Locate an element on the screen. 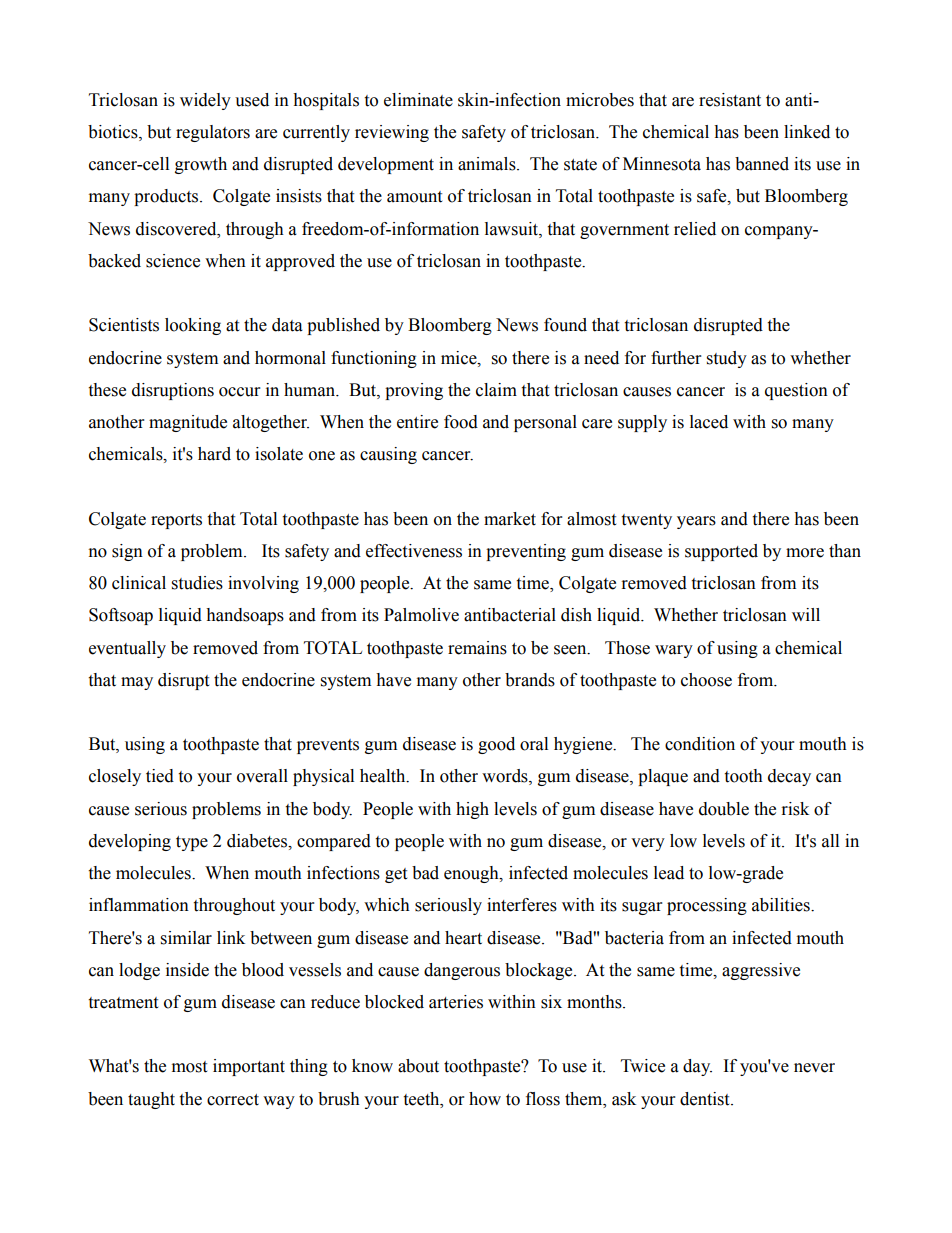 The width and height of the screenshot is (952, 1233). studies is located at coordinates (197, 583).
